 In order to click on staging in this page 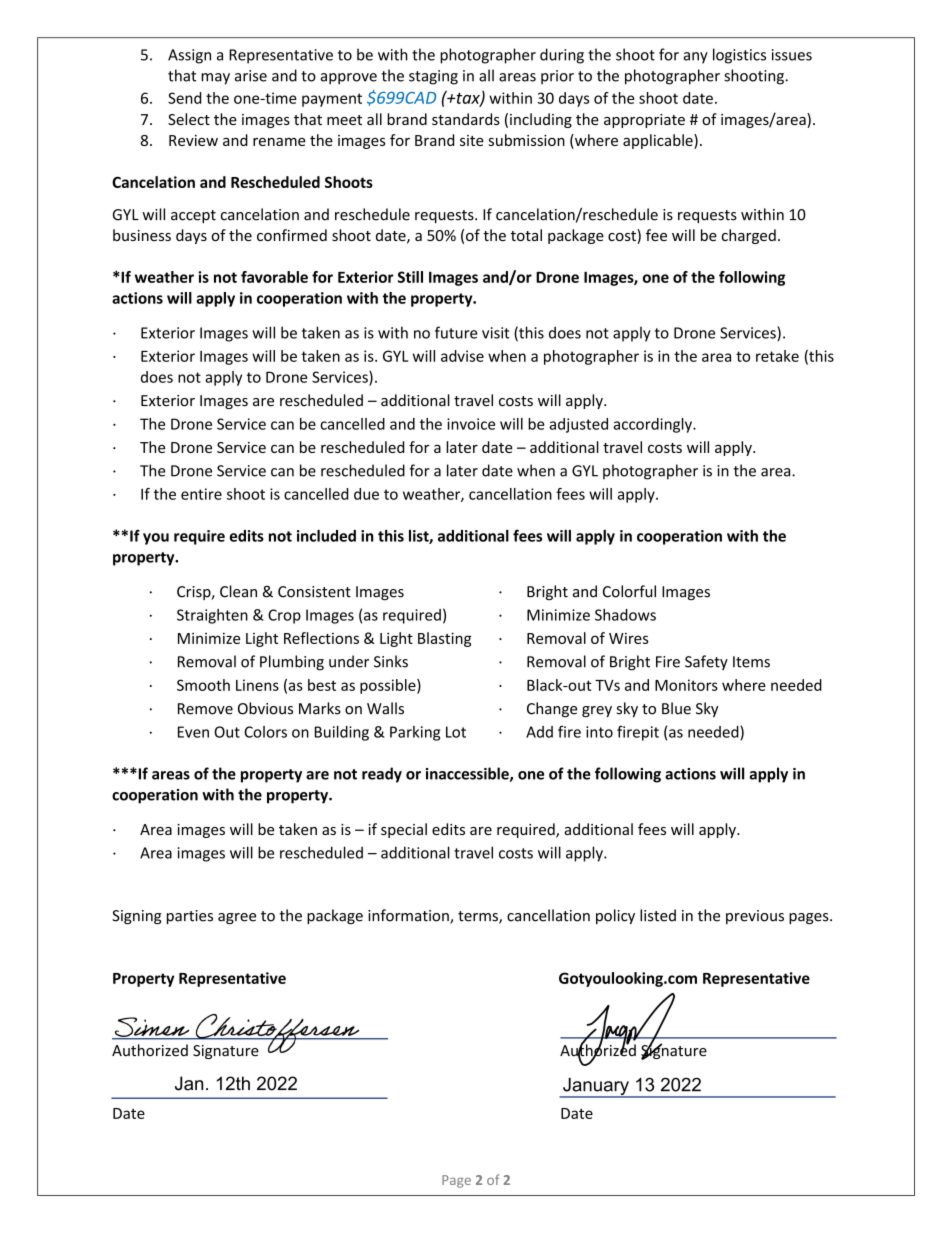, I will do `click(433, 77)`.
